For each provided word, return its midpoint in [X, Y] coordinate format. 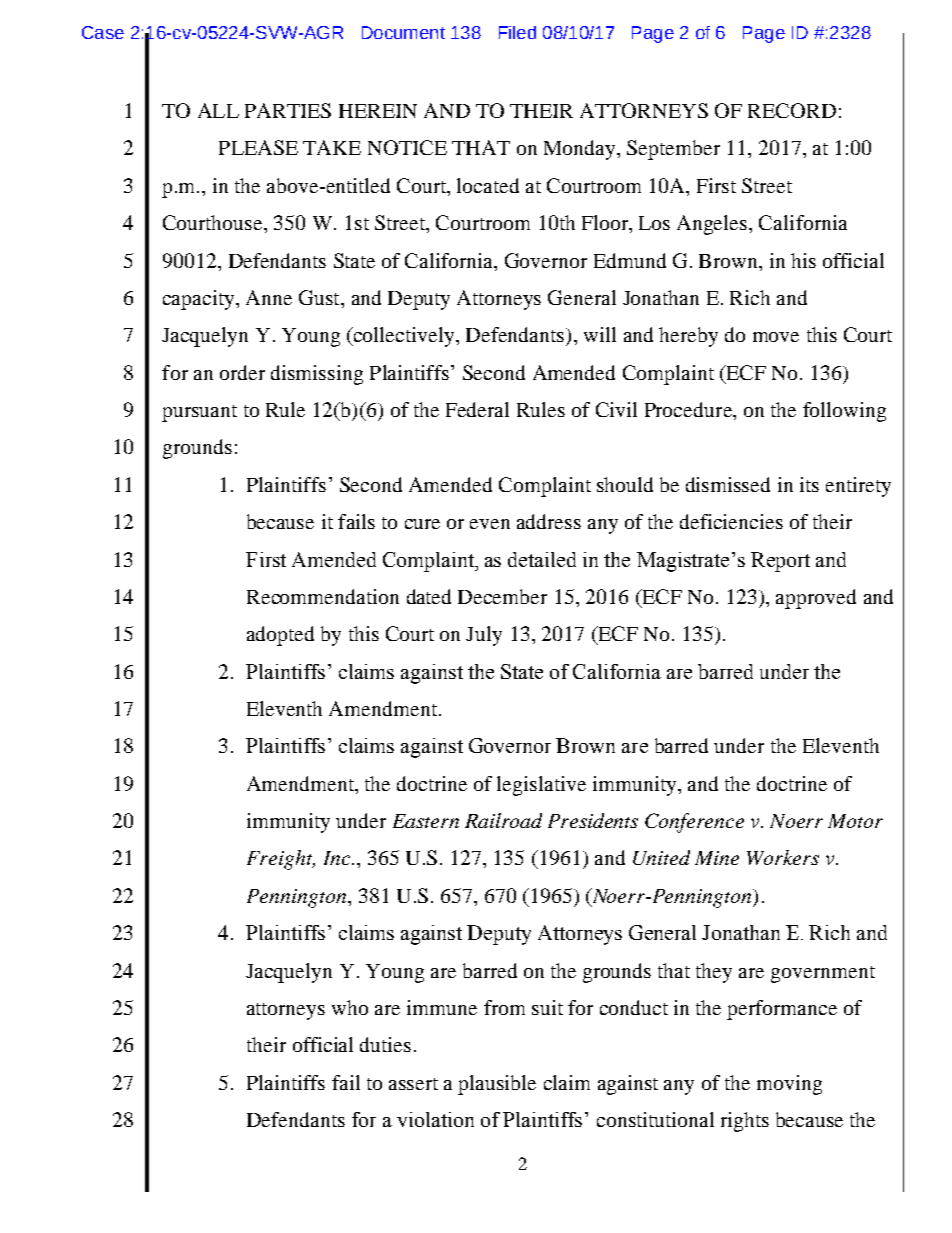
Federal [477, 409]
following [844, 412]
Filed [517, 32]
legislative [541, 786]
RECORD [792, 110]
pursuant [199, 413]
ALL [218, 110]
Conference [694, 823]
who [350, 1007]
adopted [280, 636]
